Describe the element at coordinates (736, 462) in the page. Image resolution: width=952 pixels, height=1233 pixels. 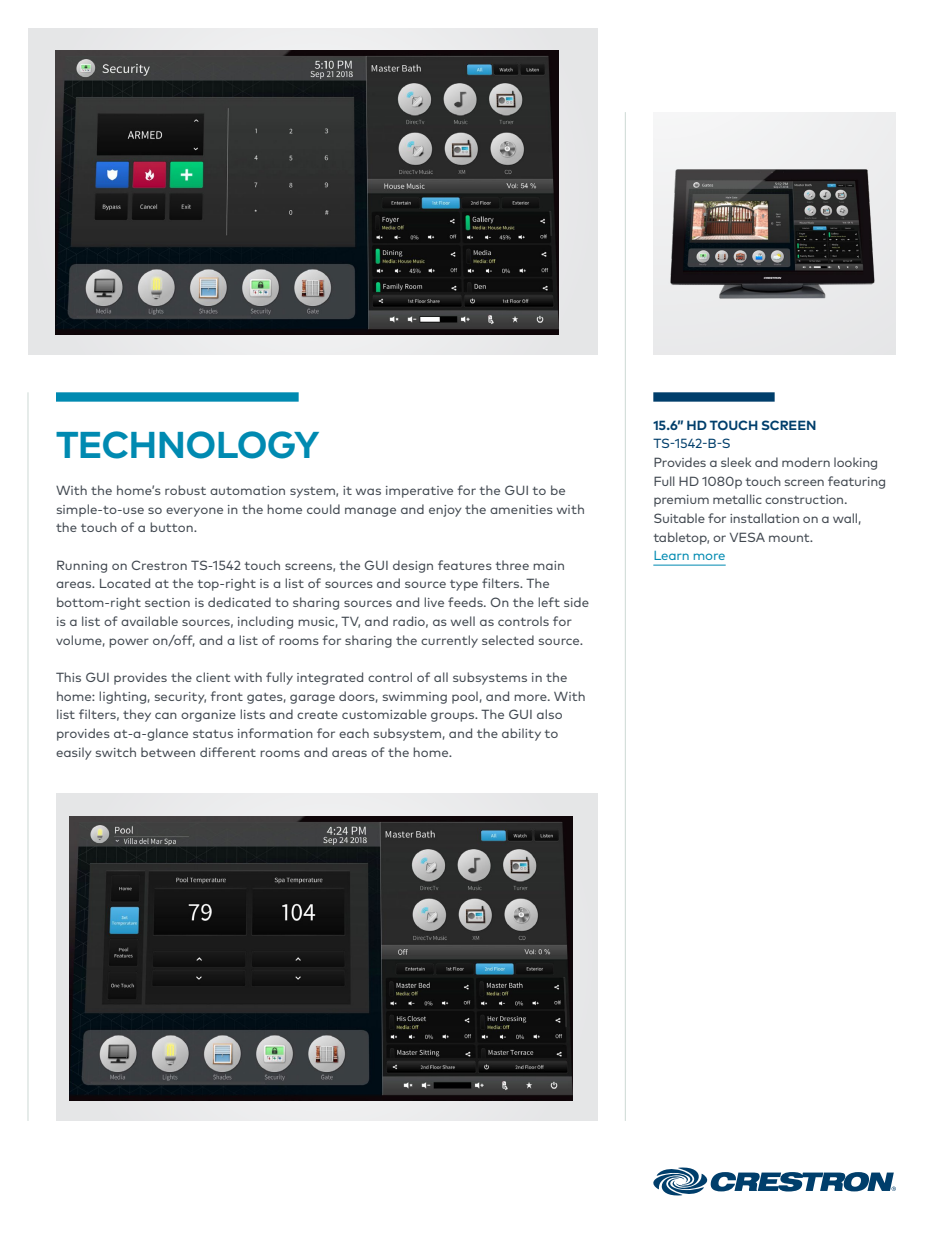
I see `sleek` at that location.
